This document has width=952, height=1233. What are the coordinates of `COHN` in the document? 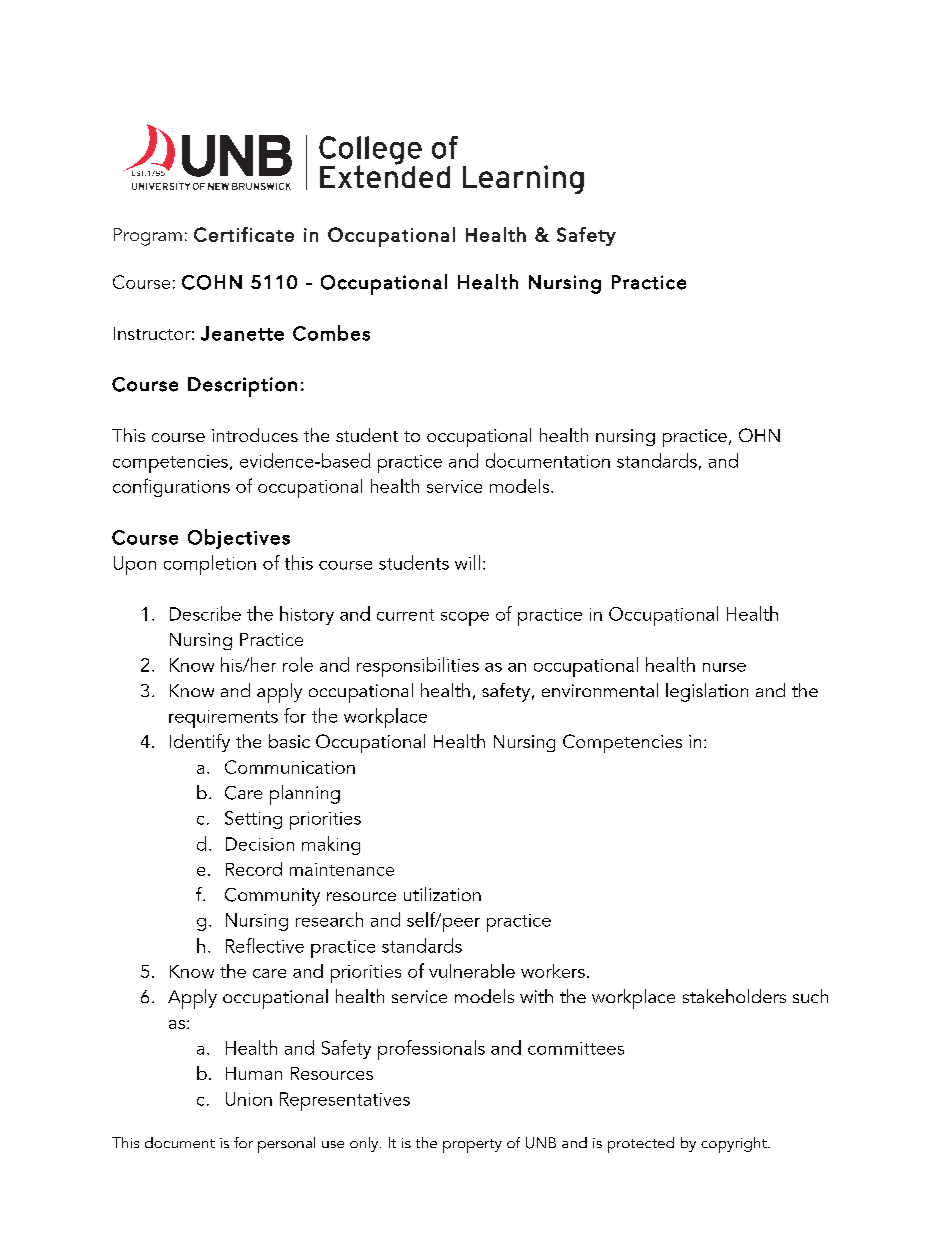 It's located at (212, 282).
